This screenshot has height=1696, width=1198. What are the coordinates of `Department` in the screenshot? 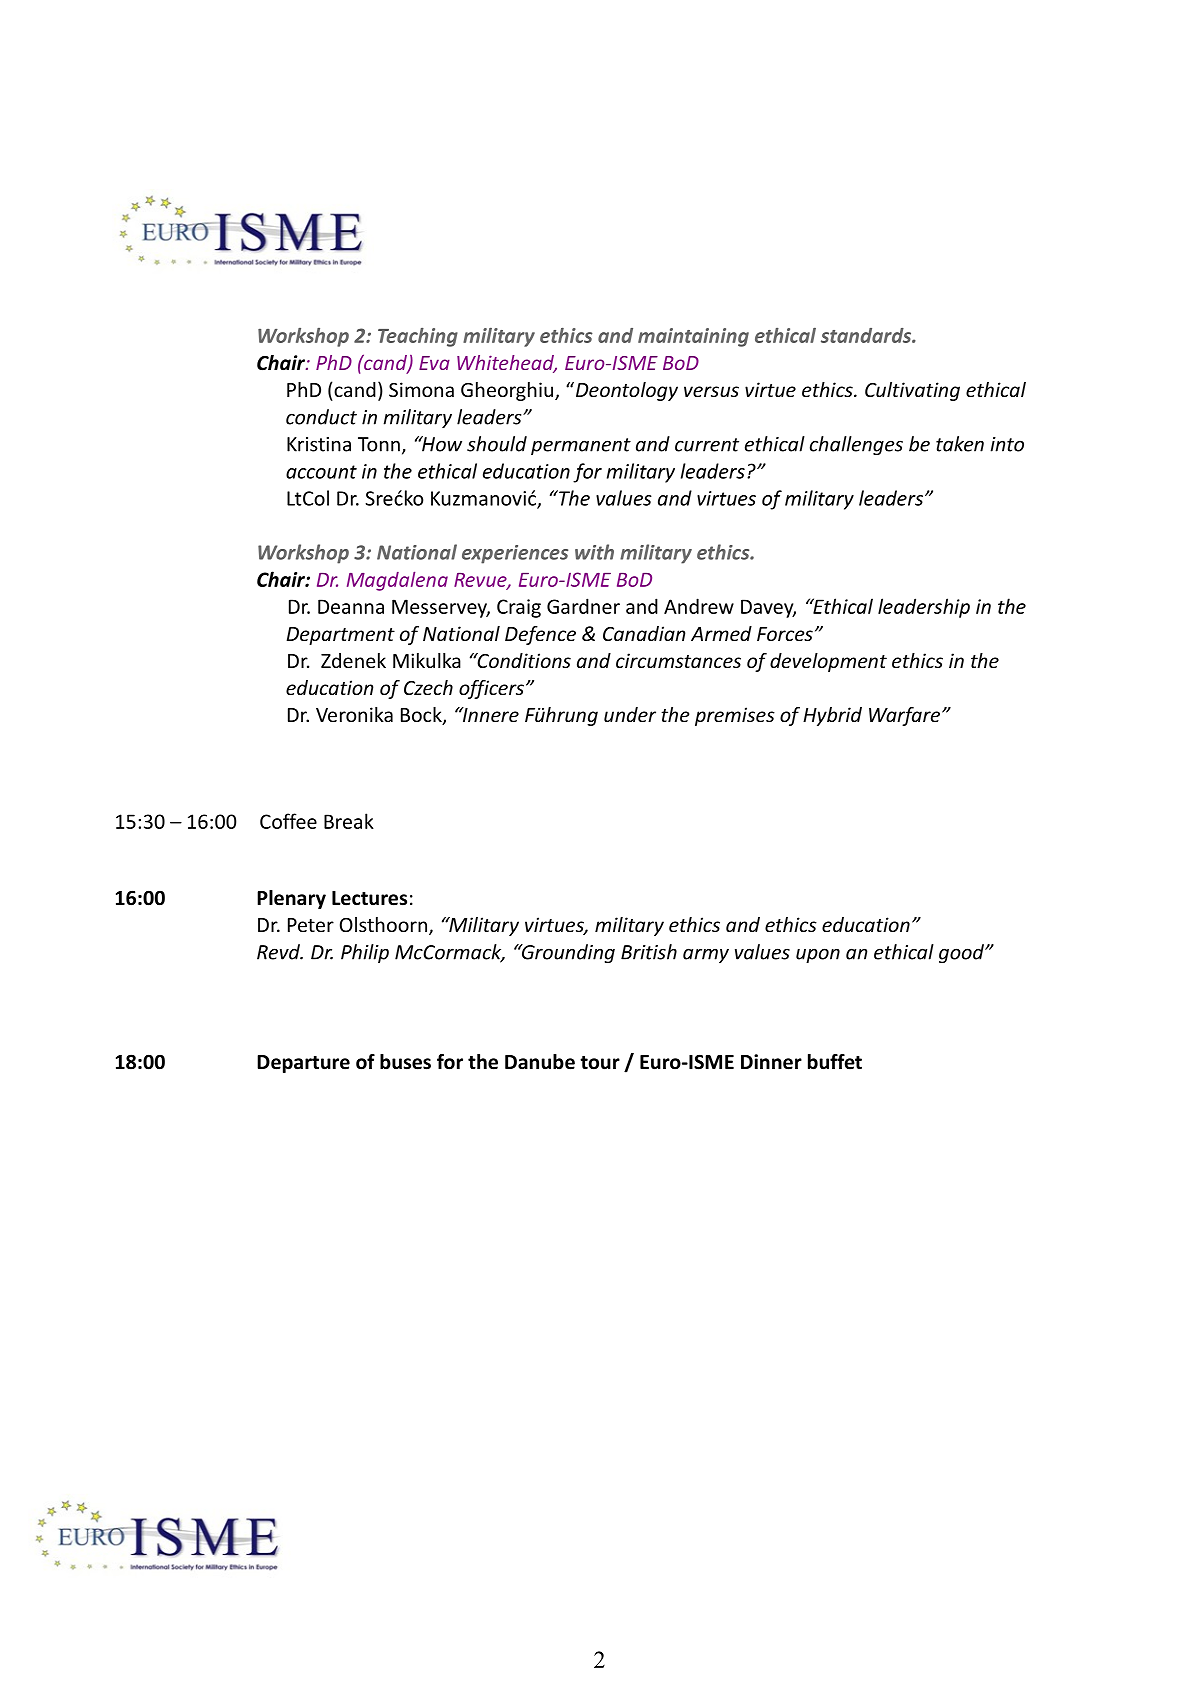 It's located at (340, 636).
